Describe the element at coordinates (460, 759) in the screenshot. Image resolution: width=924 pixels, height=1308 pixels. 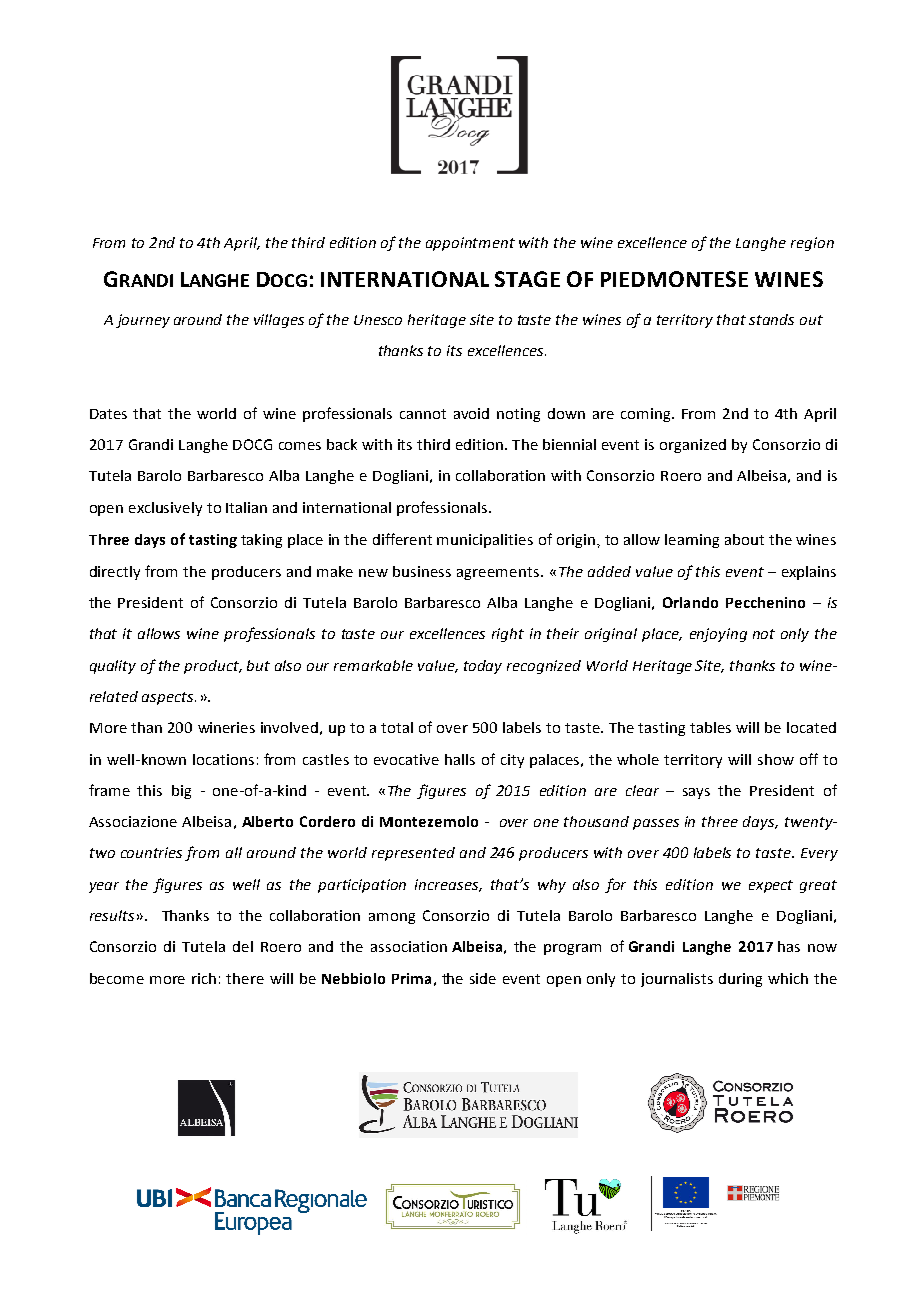
I see `halls` at that location.
